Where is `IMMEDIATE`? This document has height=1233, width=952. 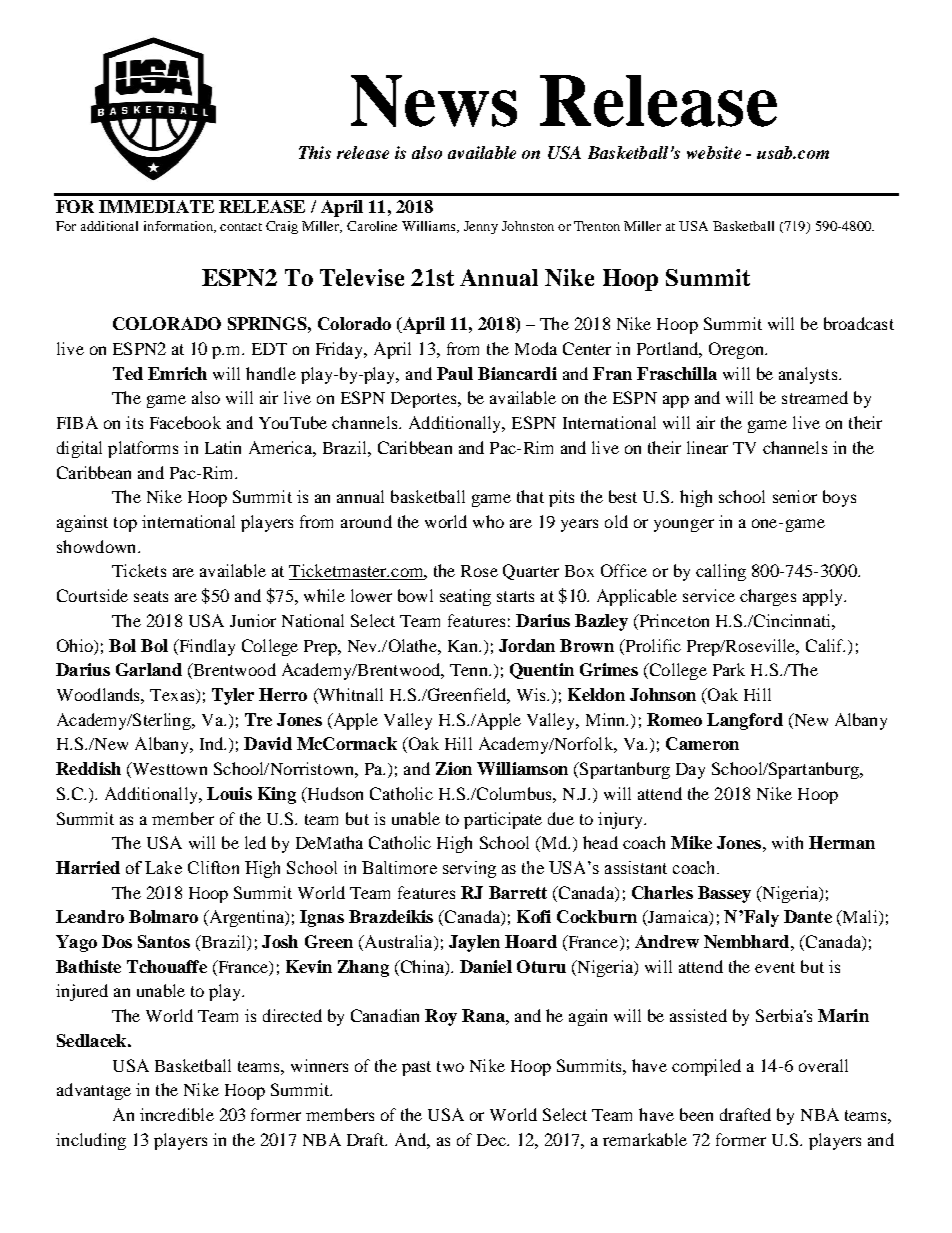
IMMEDIATE is located at coordinates (156, 206).
